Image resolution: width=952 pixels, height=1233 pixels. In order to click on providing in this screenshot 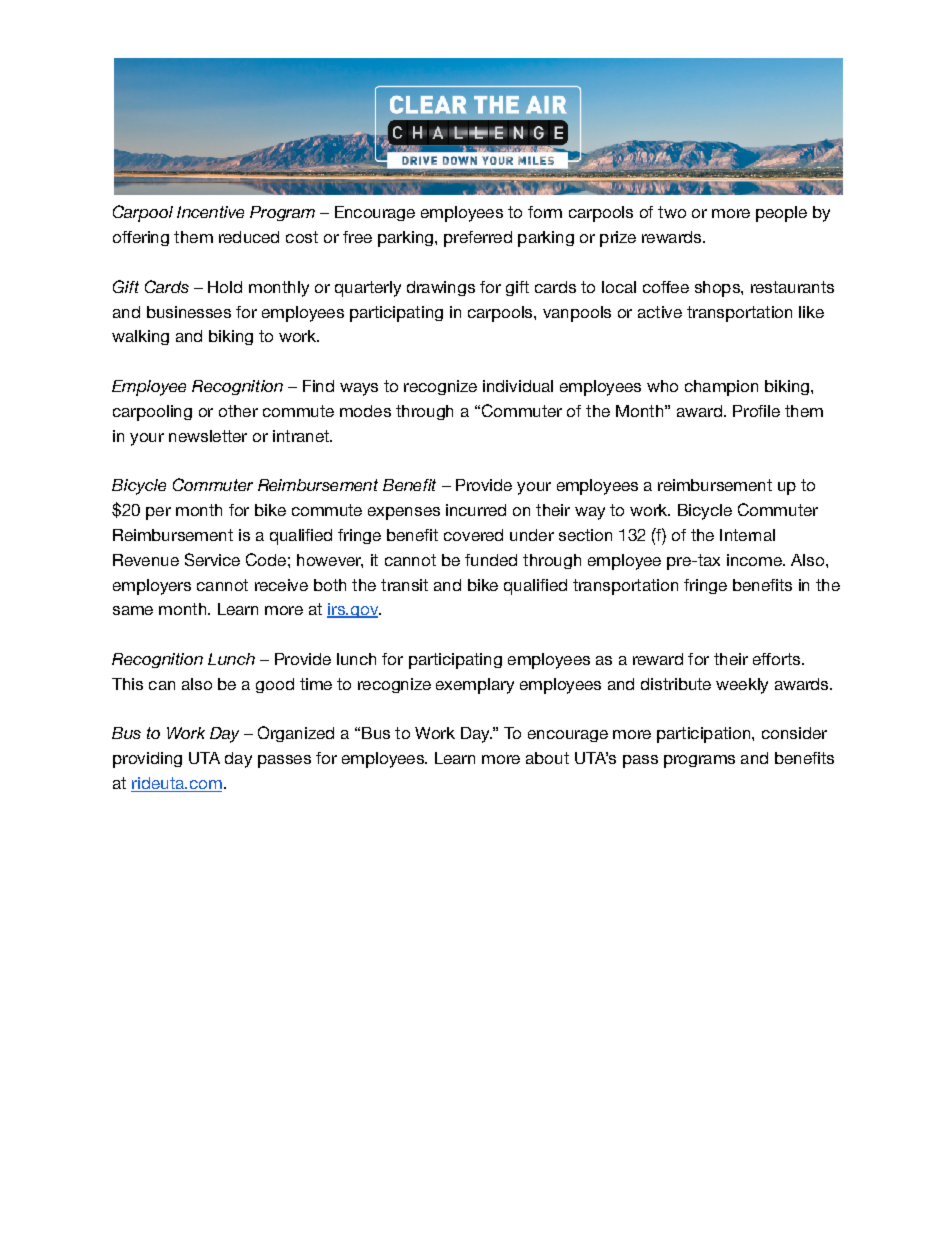, I will do `click(147, 760)`.
